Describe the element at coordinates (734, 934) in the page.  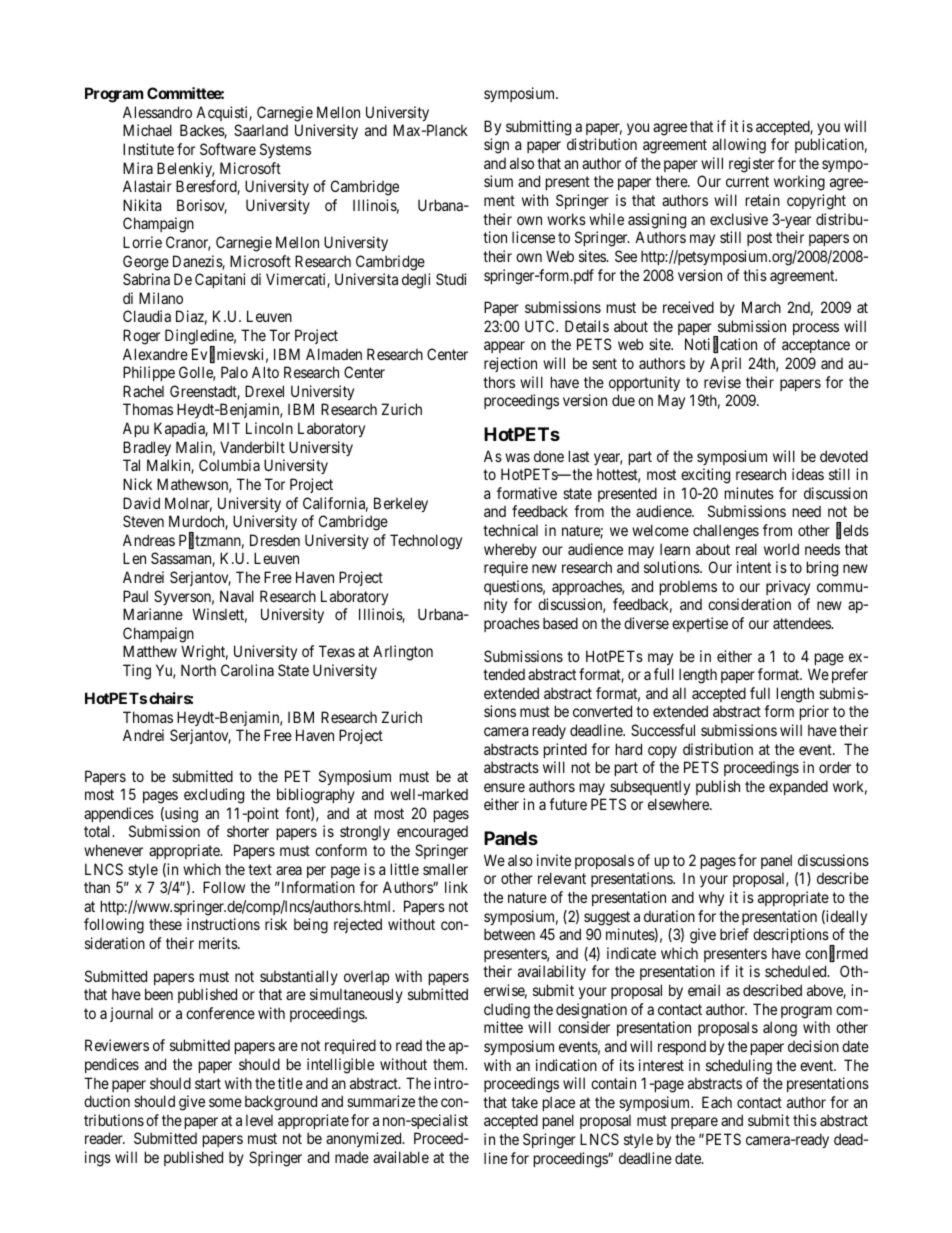
I see `brief` at that location.
